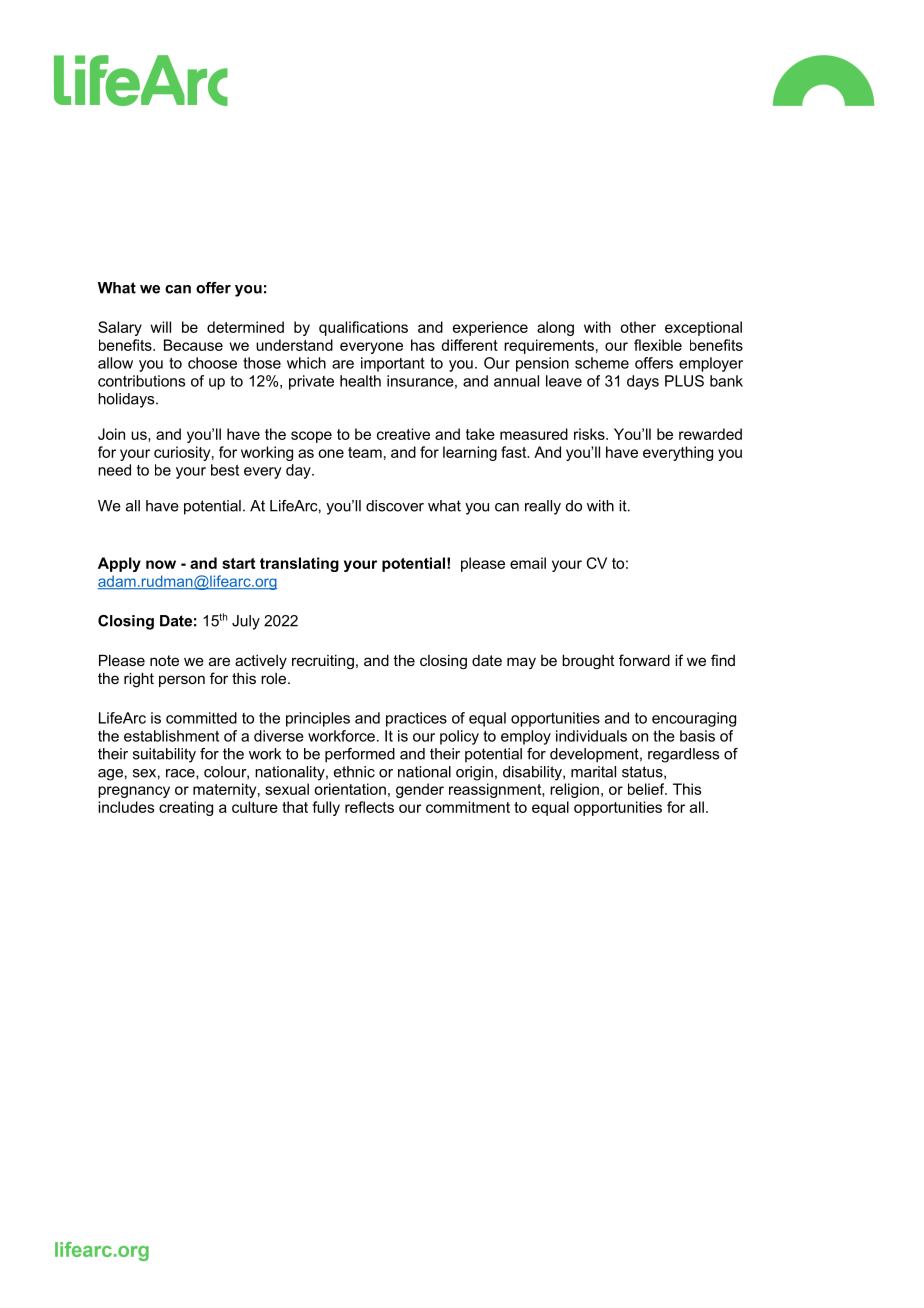  What do you see at coordinates (423, 345) in the image?
I see `has` at bounding box center [423, 345].
